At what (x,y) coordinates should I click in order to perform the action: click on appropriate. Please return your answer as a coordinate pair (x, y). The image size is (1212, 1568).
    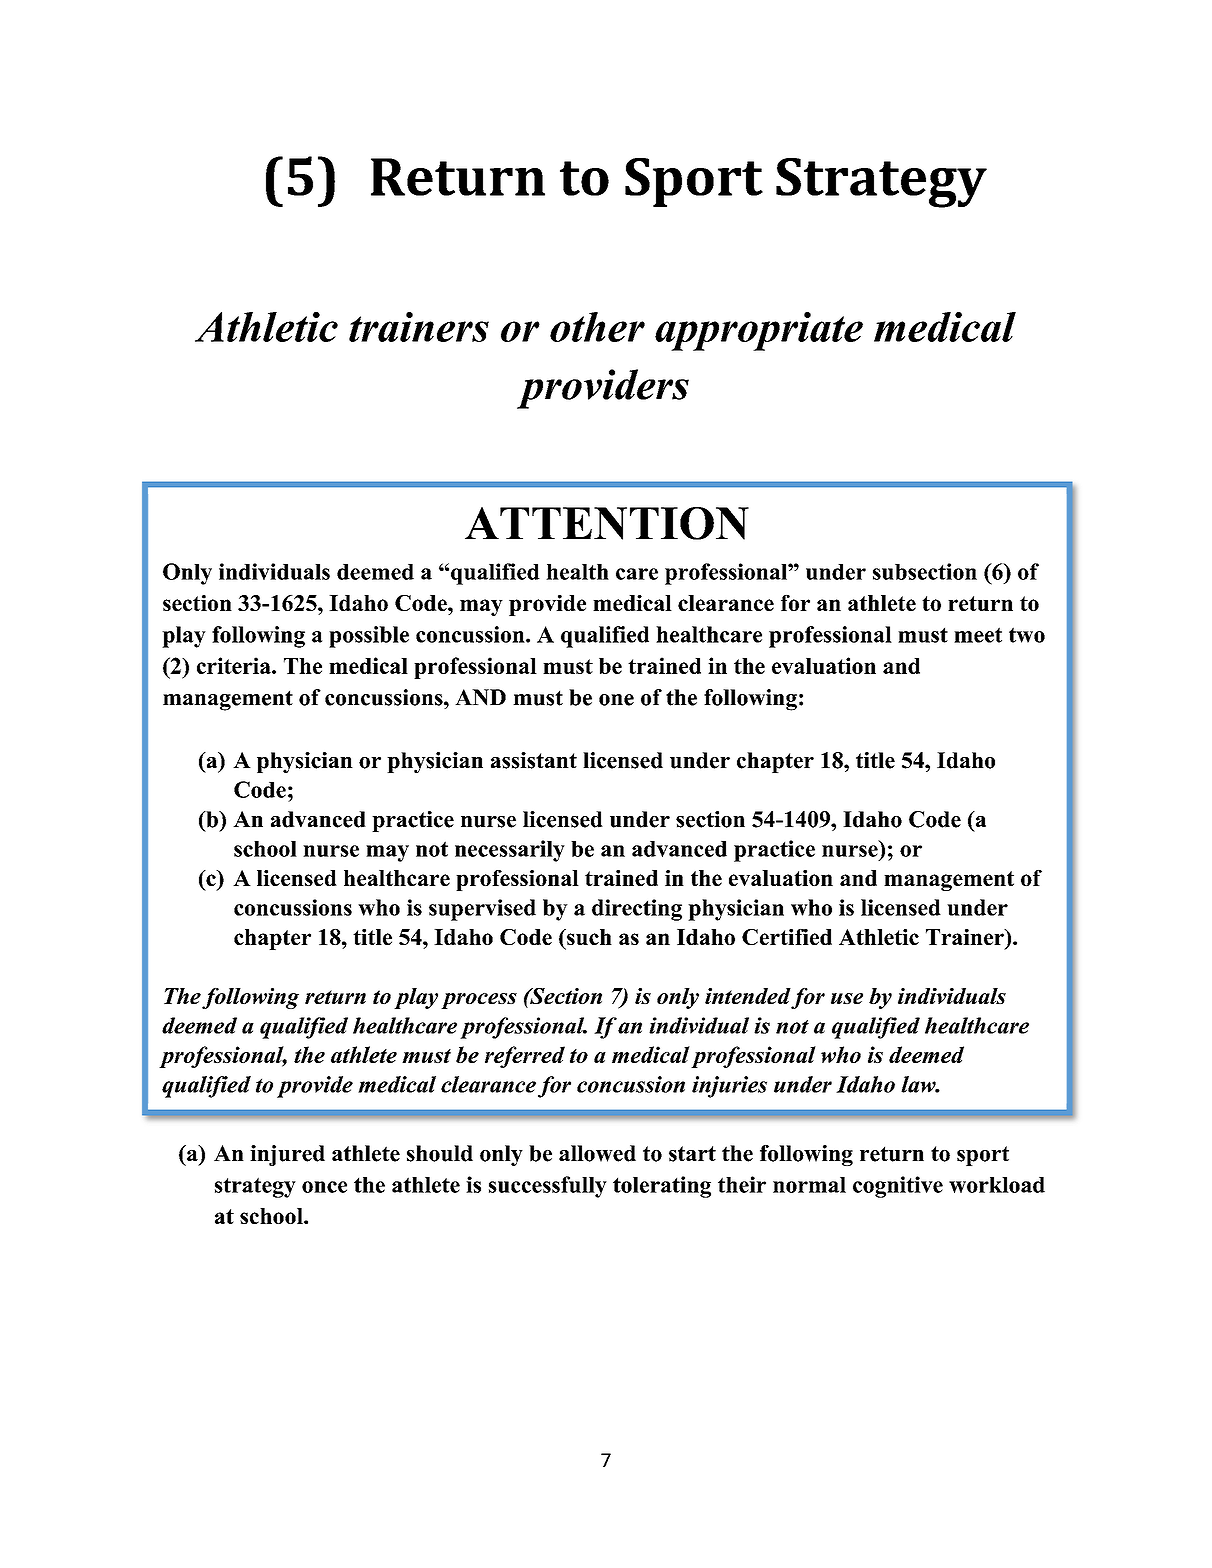
    Looking at the image, I should click on (759, 331).
